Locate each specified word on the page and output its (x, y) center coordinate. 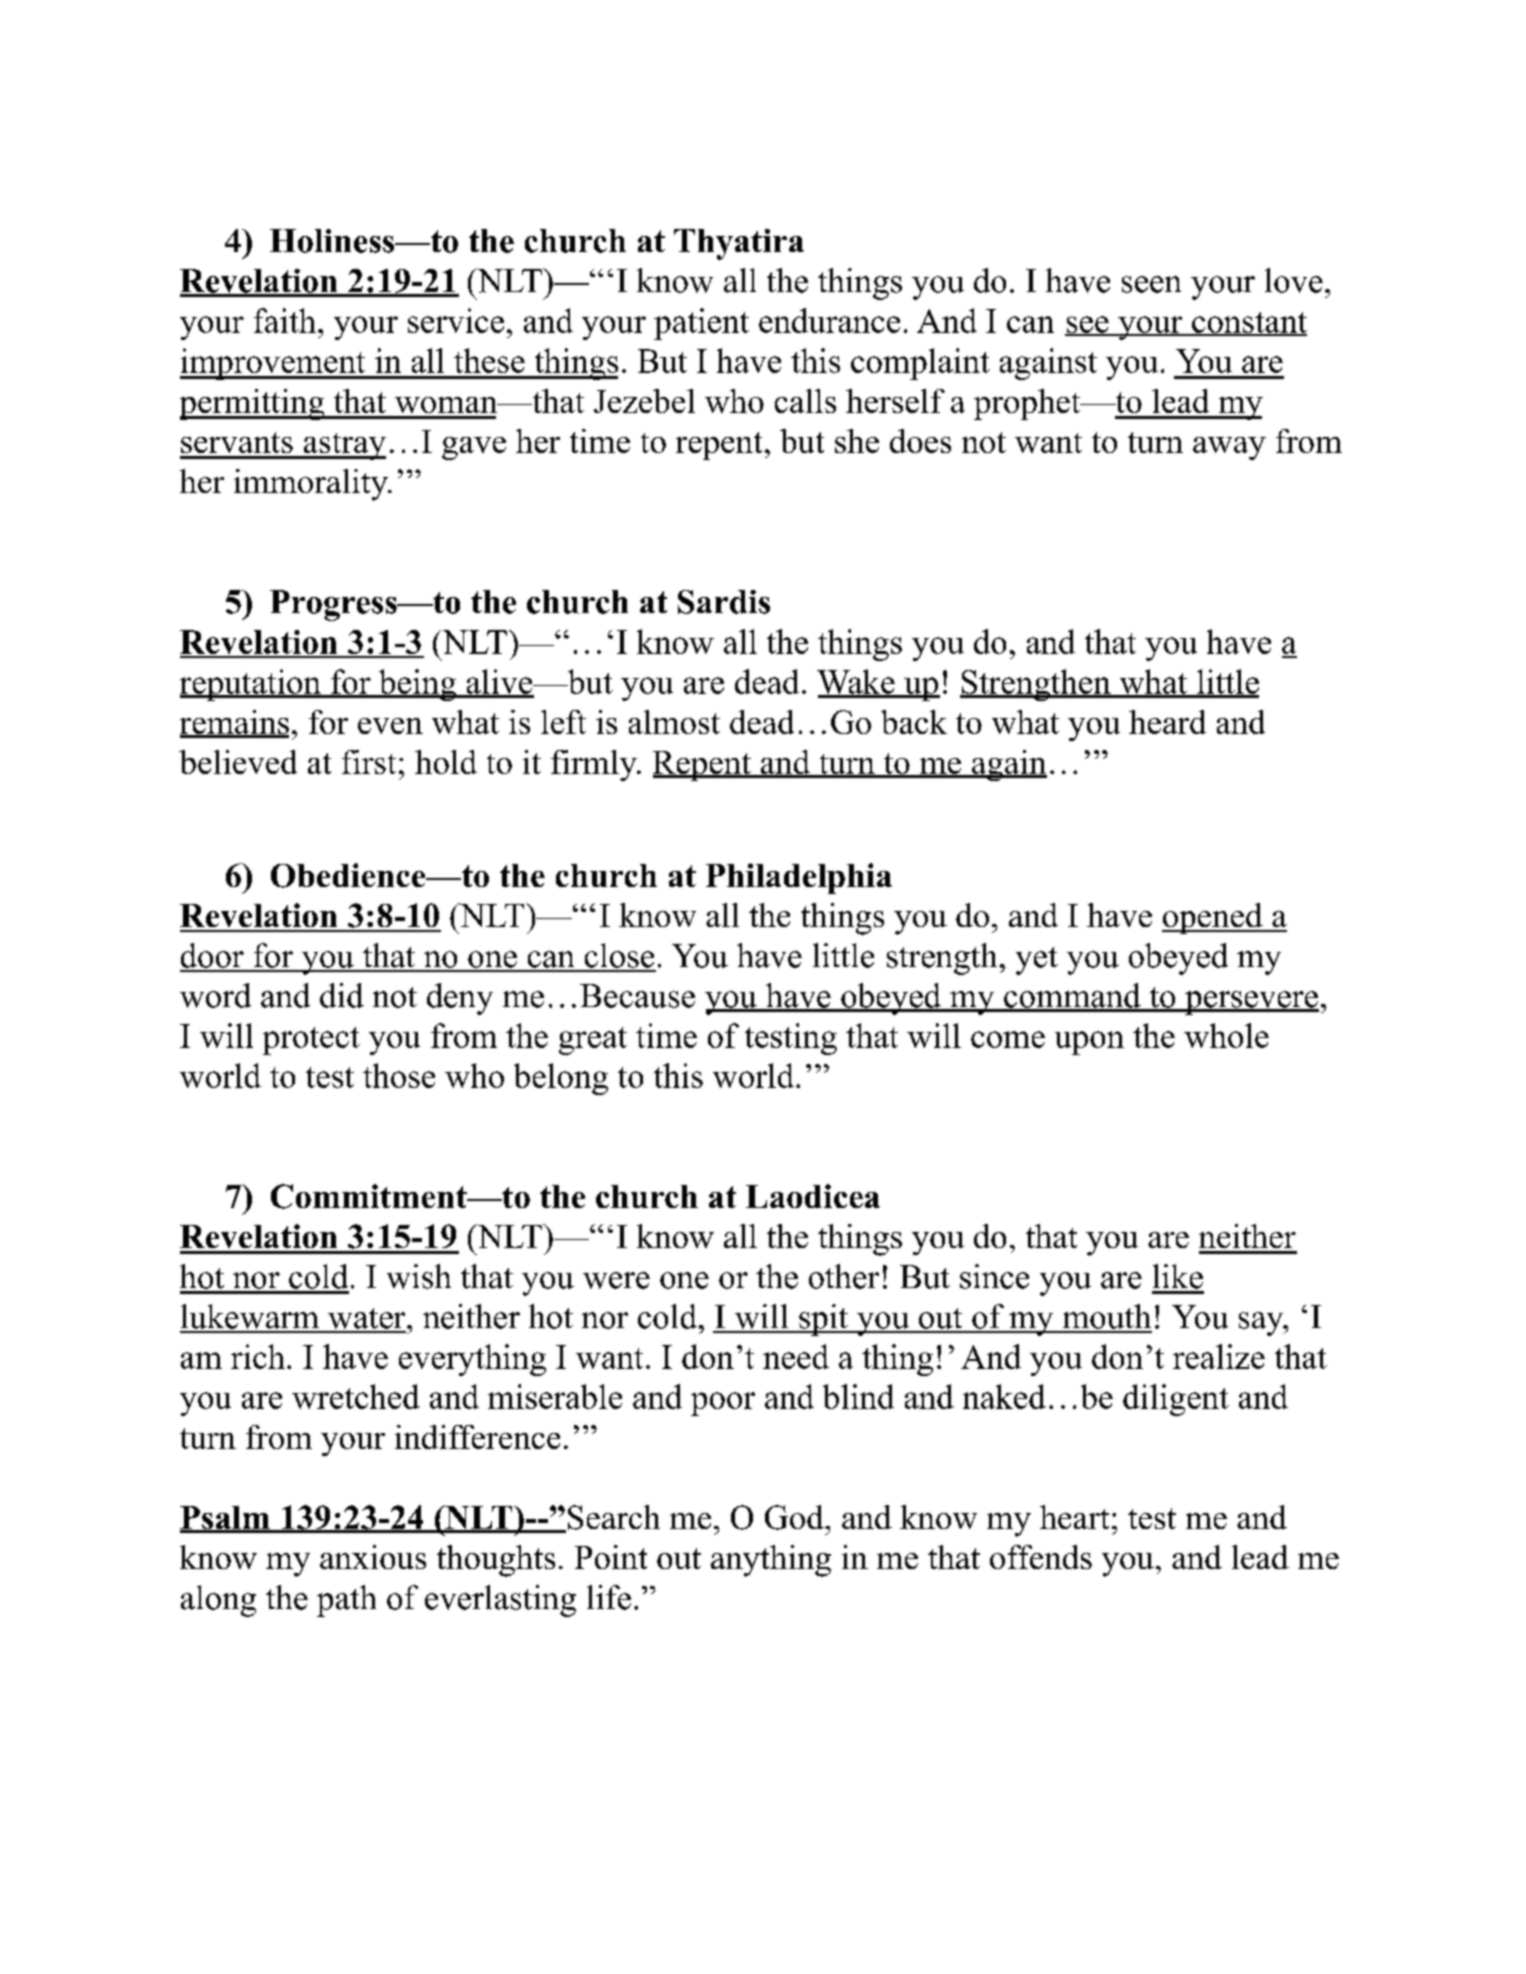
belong (561, 1079)
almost (674, 722)
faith (285, 320)
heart (1074, 1517)
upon (1089, 1043)
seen (1151, 284)
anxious (373, 1557)
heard (1167, 722)
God (795, 1517)
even (390, 726)
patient (701, 324)
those (399, 1075)
